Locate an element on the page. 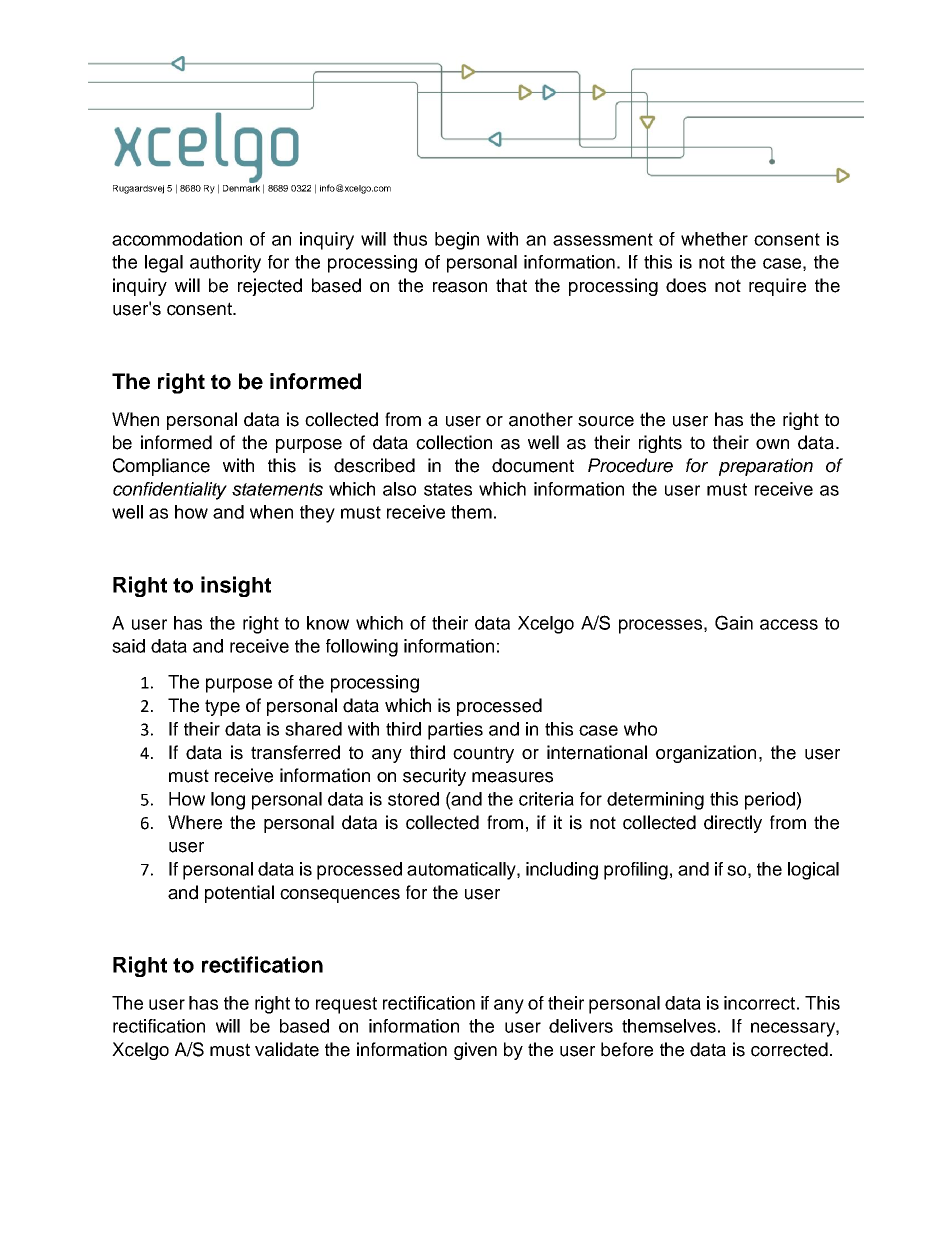 The image size is (952, 1233). country is located at coordinates (483, 754).
